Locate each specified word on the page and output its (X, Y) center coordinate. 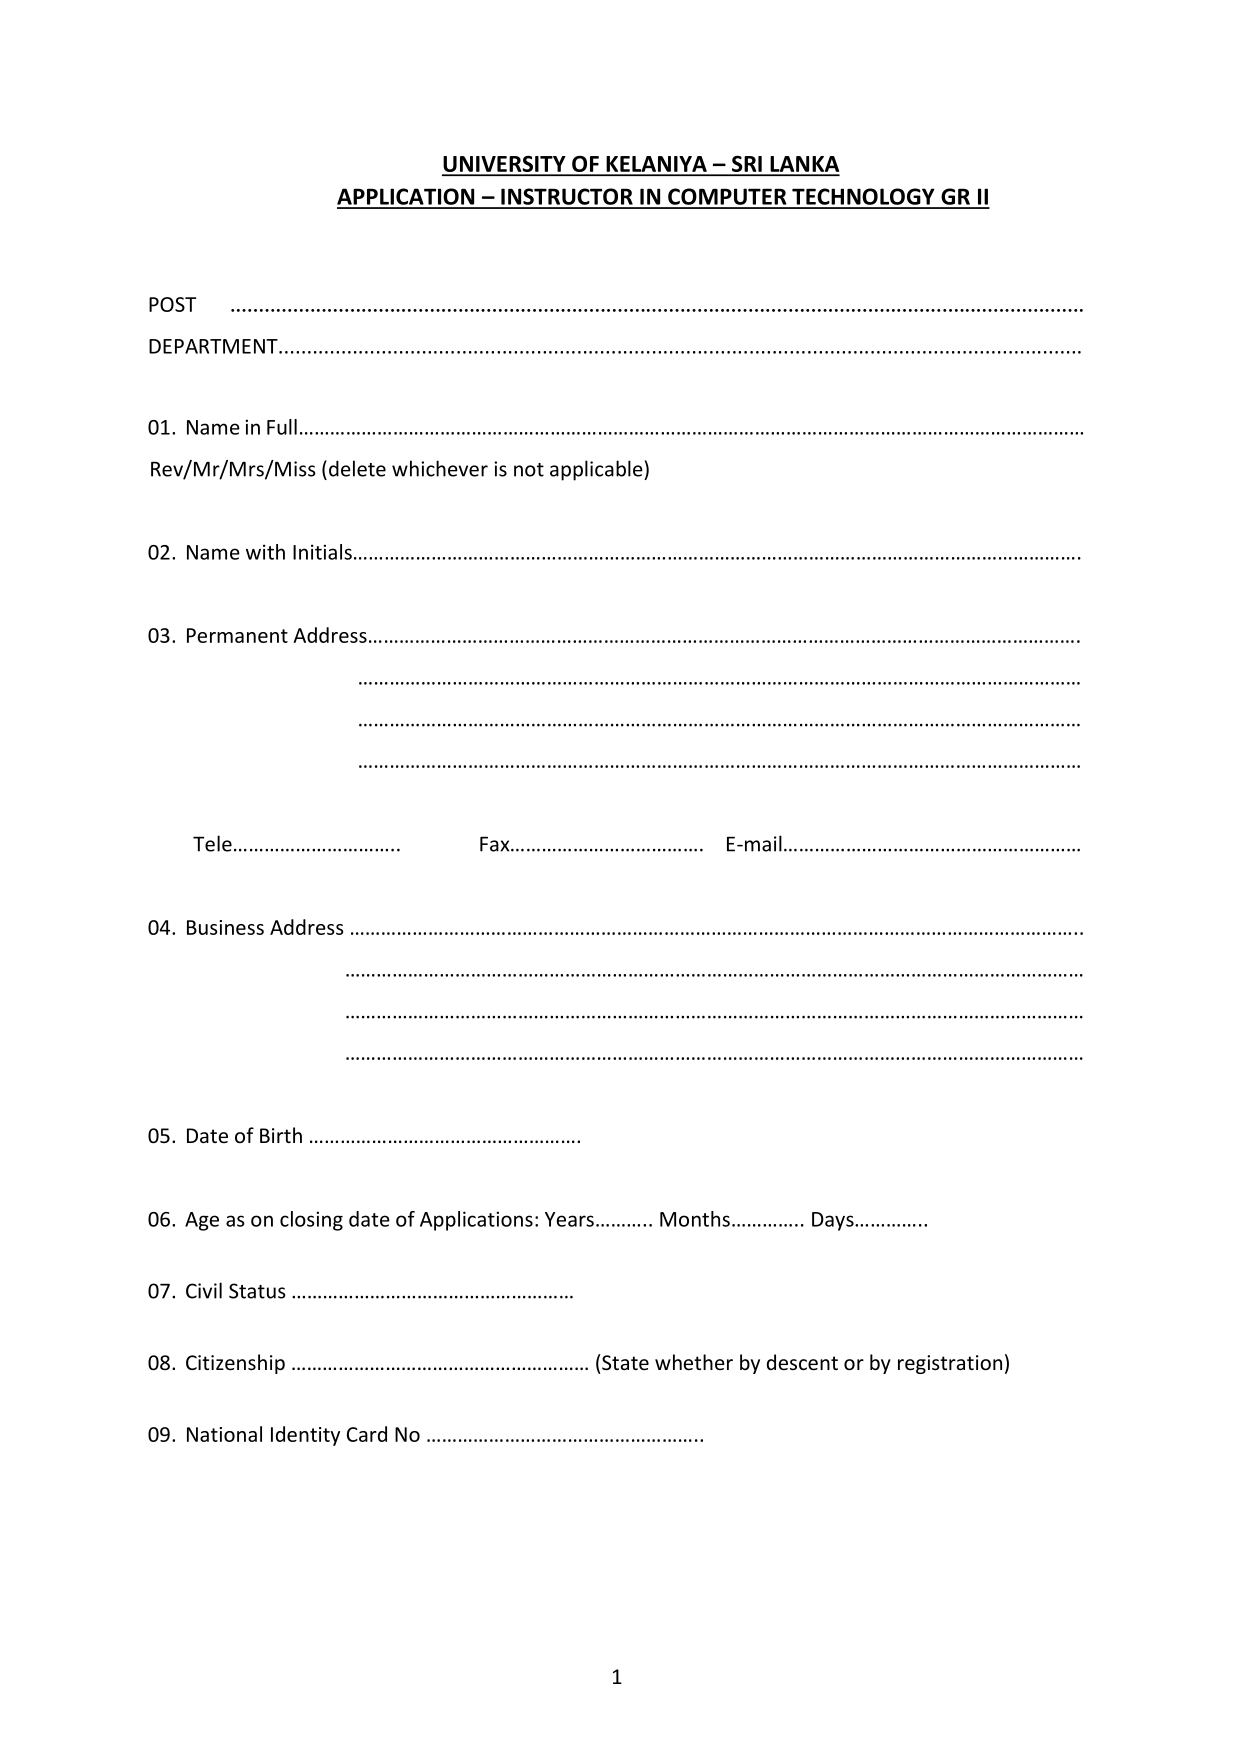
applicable (597, 470)
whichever (440, 468)
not (529, 470)
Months (695, 1219)
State (625, 1363)
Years (569, 1219)
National (224, 1434)
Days (834, 1221)
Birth (281, 1135)
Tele (212, 843)
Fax (496, 844)
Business (225, 927)
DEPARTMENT (214, 346)
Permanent (237, 635)
